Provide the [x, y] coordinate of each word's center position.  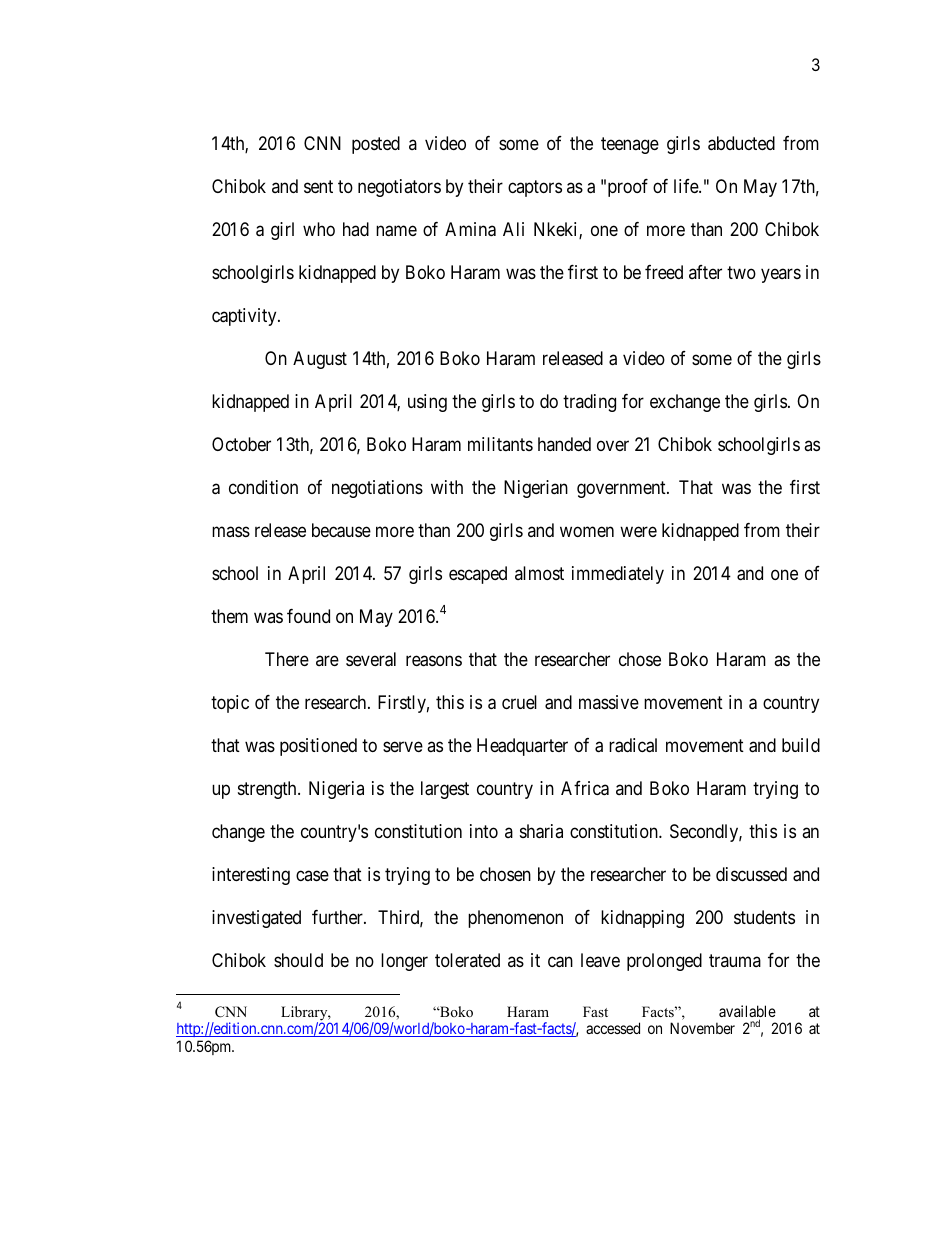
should [298, 960]
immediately [618, 575]
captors [535, 188]
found [308, 616]
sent [318, 186]
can [560, 962]
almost [539, 573]
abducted [741, 143]
